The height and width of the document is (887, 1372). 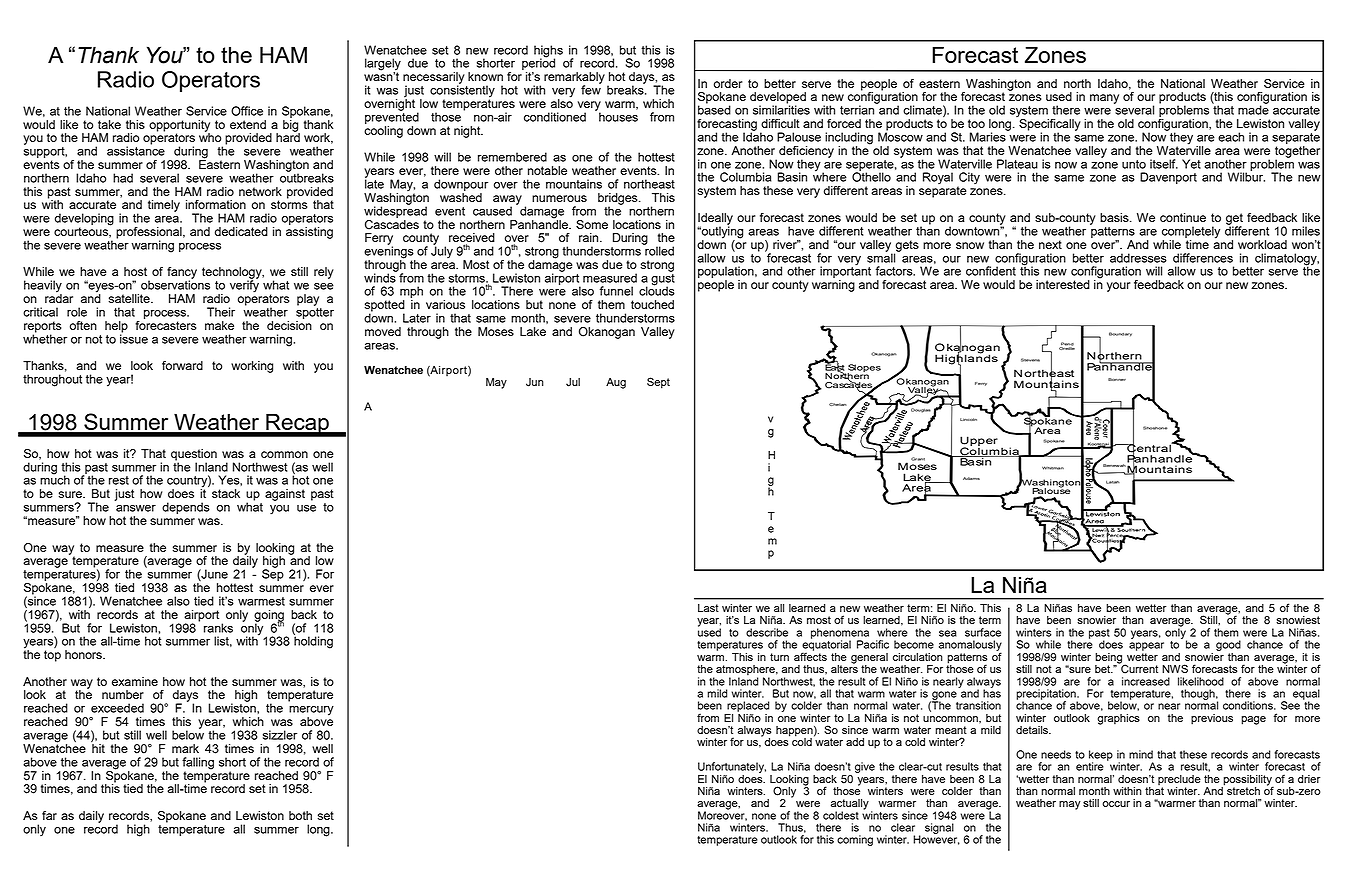 I want to click on occur, so click(x=1116, y=804).
